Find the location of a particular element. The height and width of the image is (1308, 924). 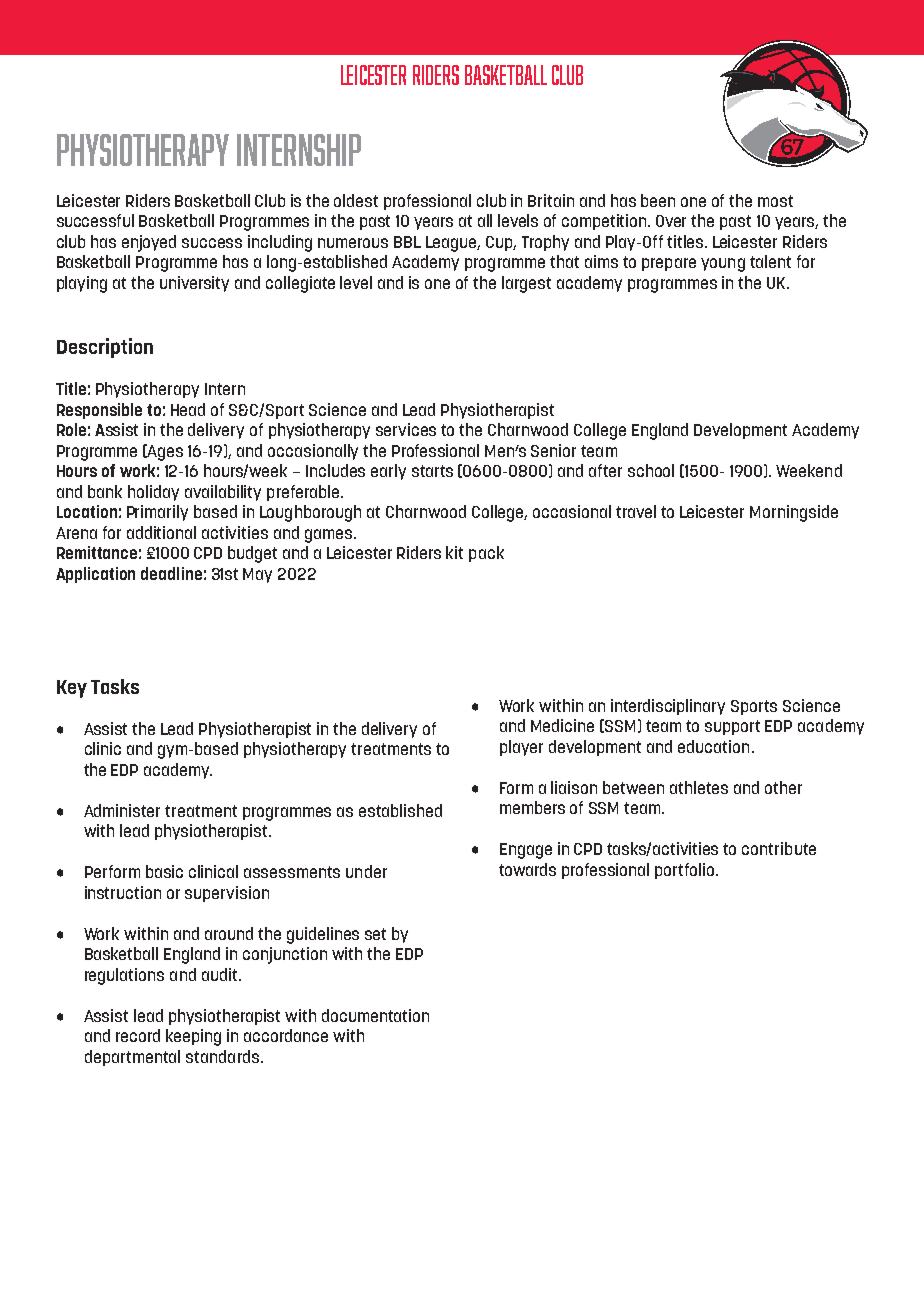

education is located at coordinates (713, 746).
